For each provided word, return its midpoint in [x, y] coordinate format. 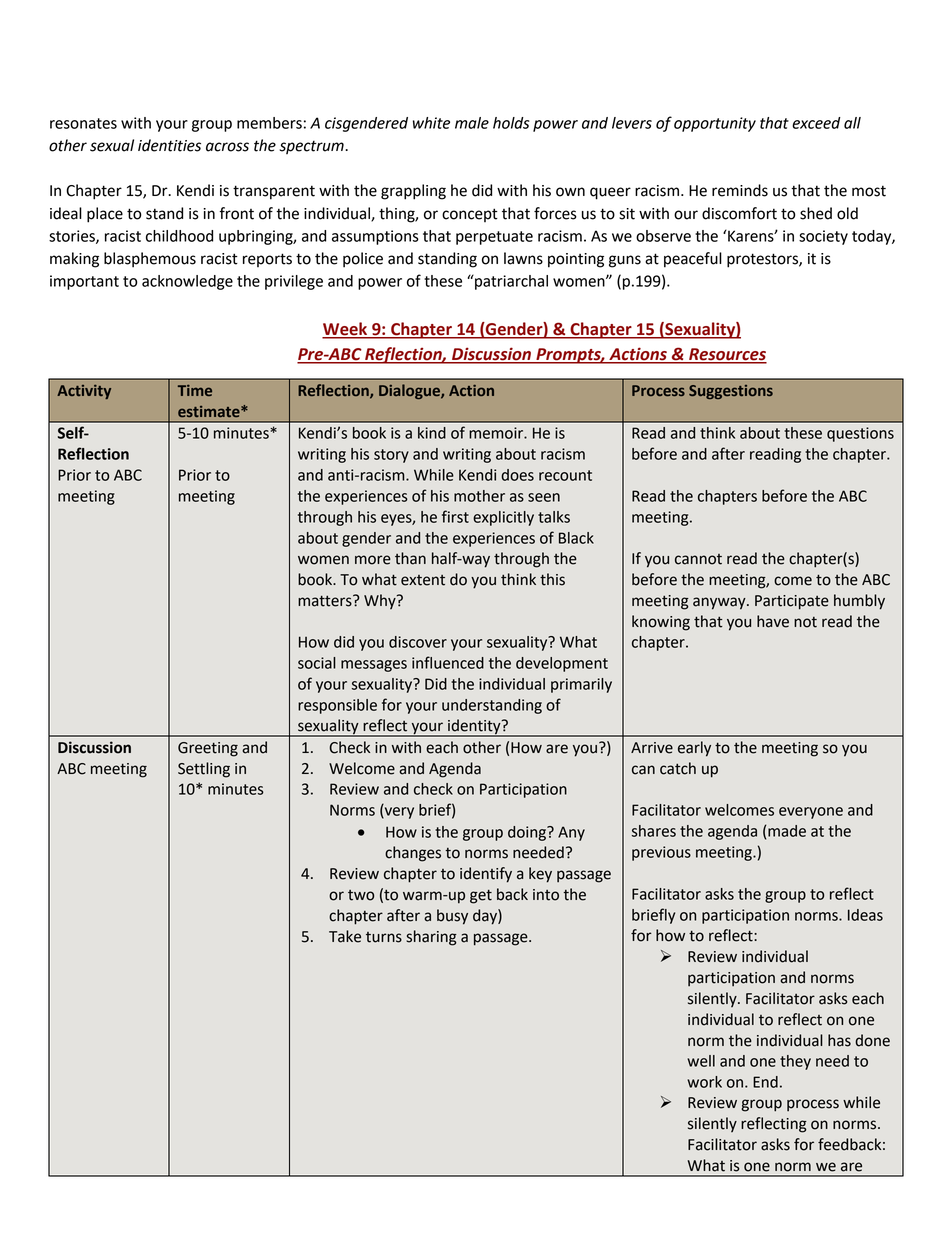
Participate [792, 602]
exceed [816, 123]
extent [423, 580]
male [472, 123]
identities [169, 145]
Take [345, 936]
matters [326, 601]
